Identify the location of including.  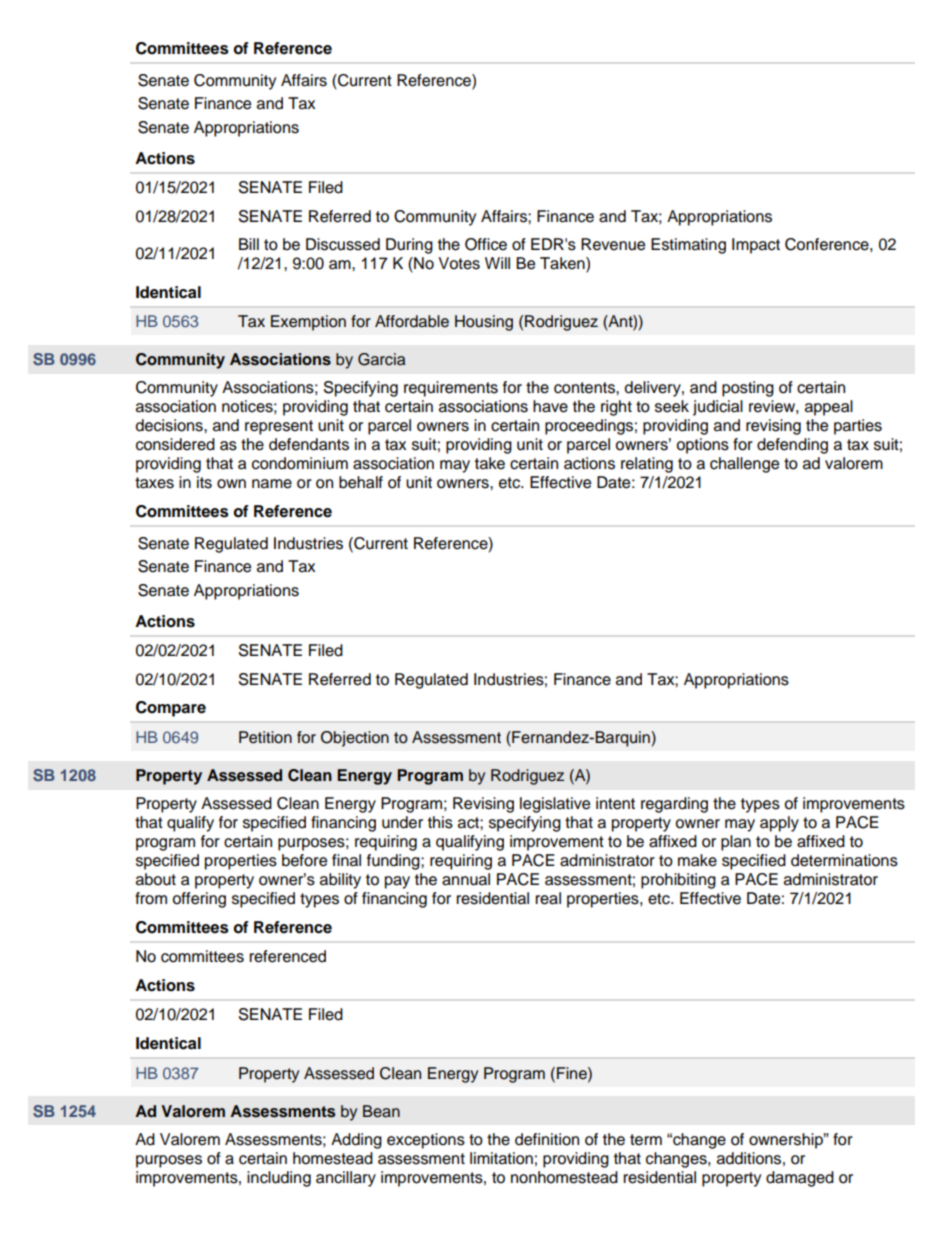
(279, 1179).
